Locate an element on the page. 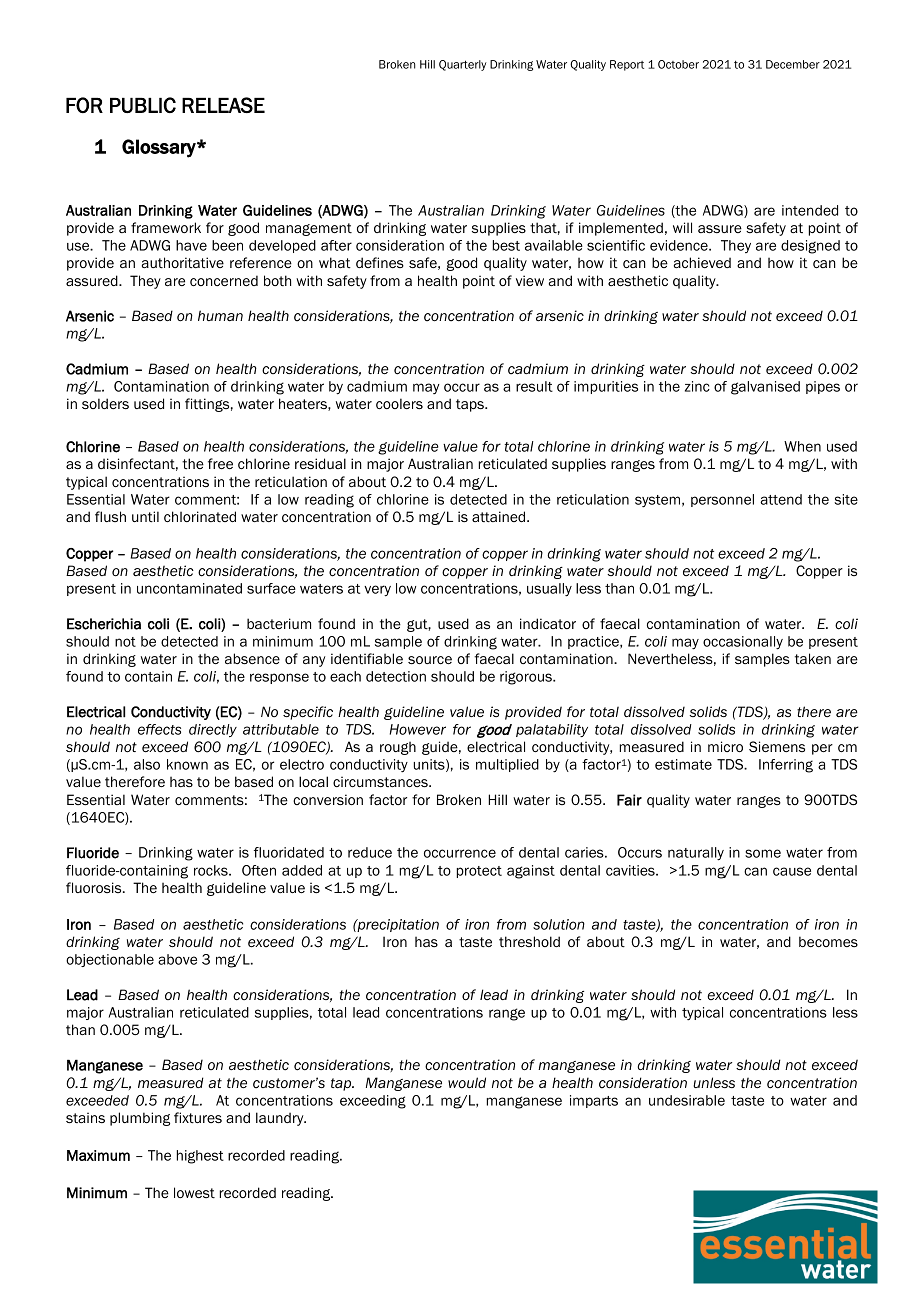 The height and width of the image is (1308, 924). PUBLIC is located at coordinates (143, 105).
